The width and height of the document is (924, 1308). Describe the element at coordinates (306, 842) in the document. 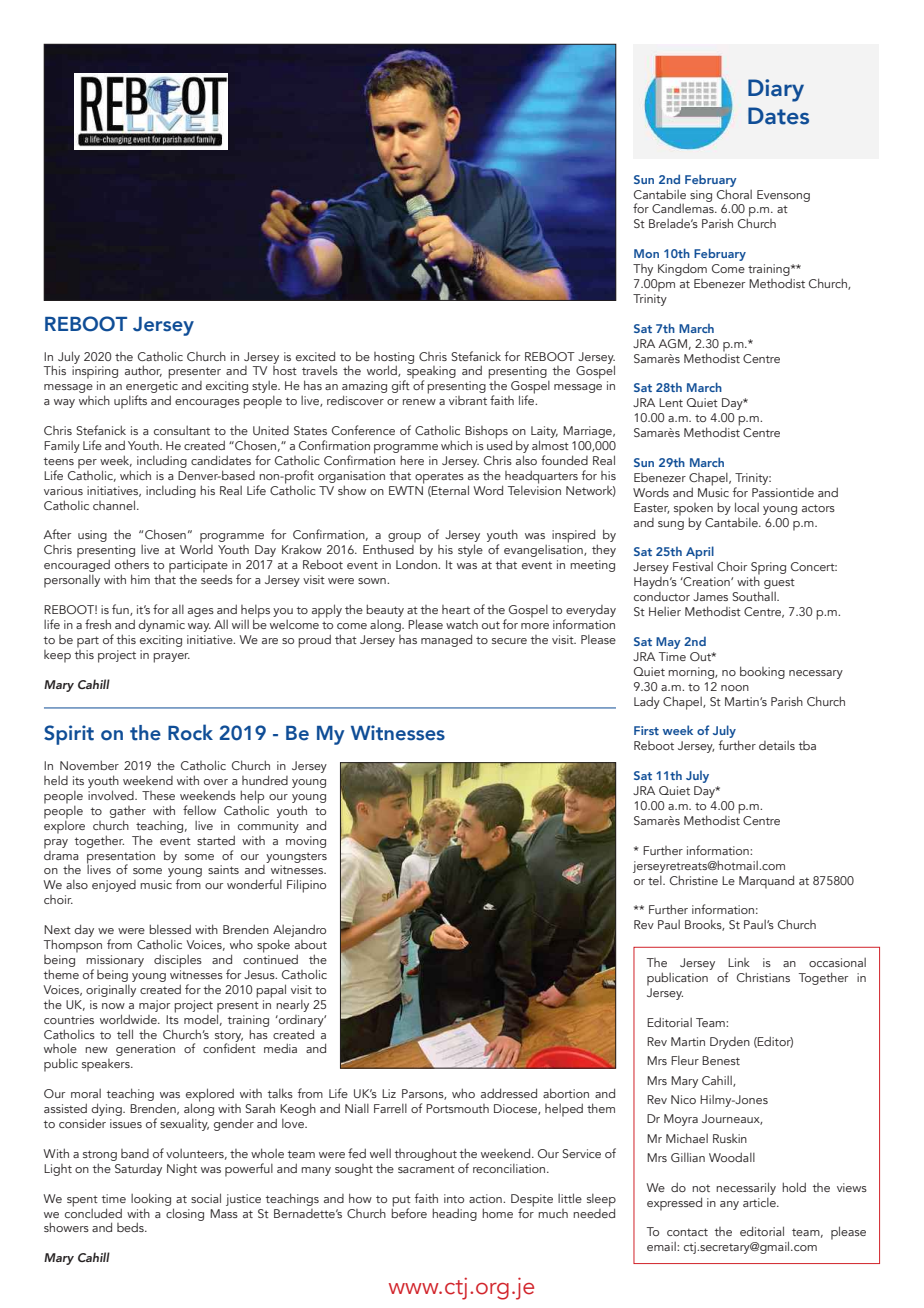

I see `moving` at that location.
